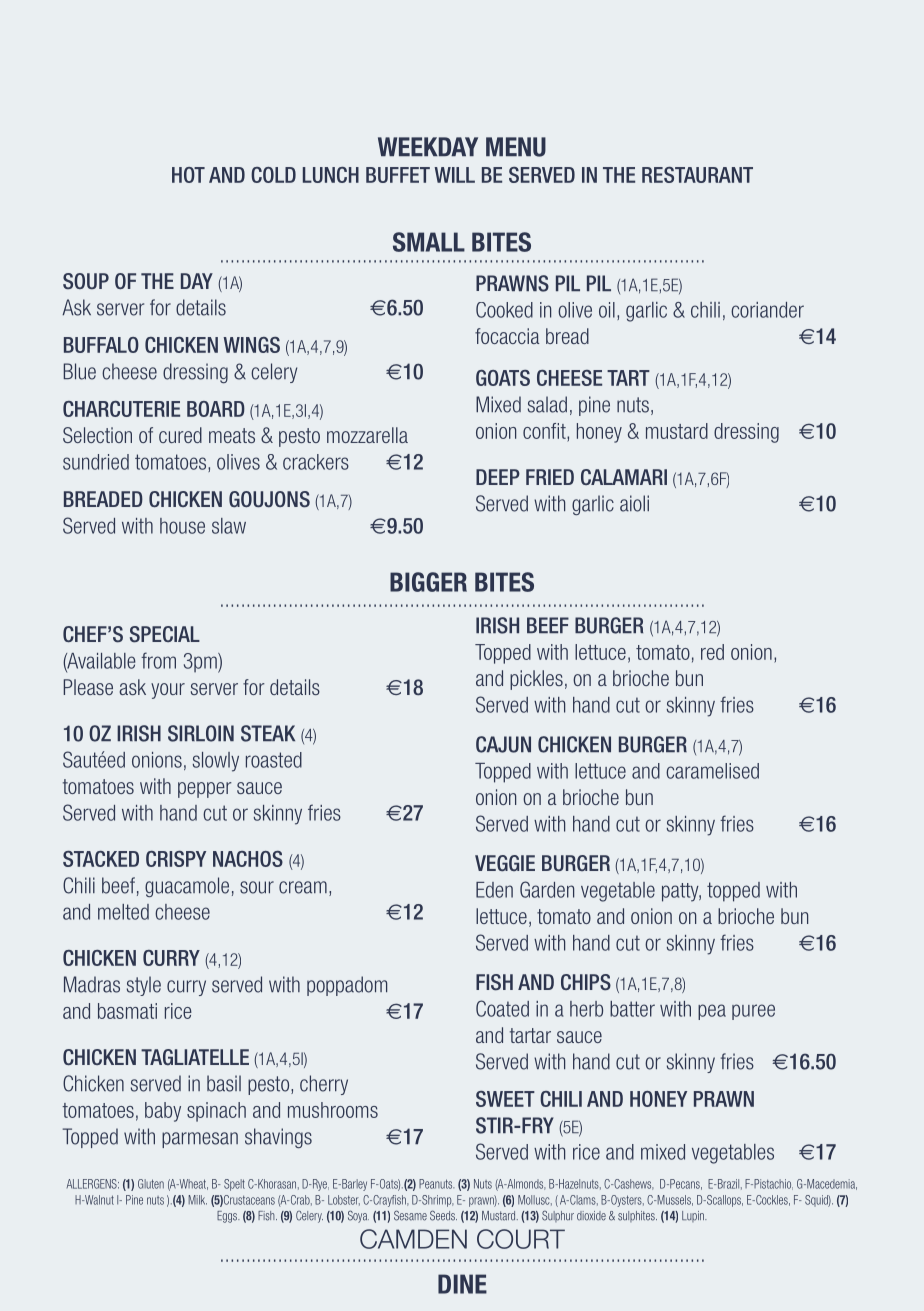  Describe the element at coordinates (198, 1200) in the page. I see `Milk` at that location.
